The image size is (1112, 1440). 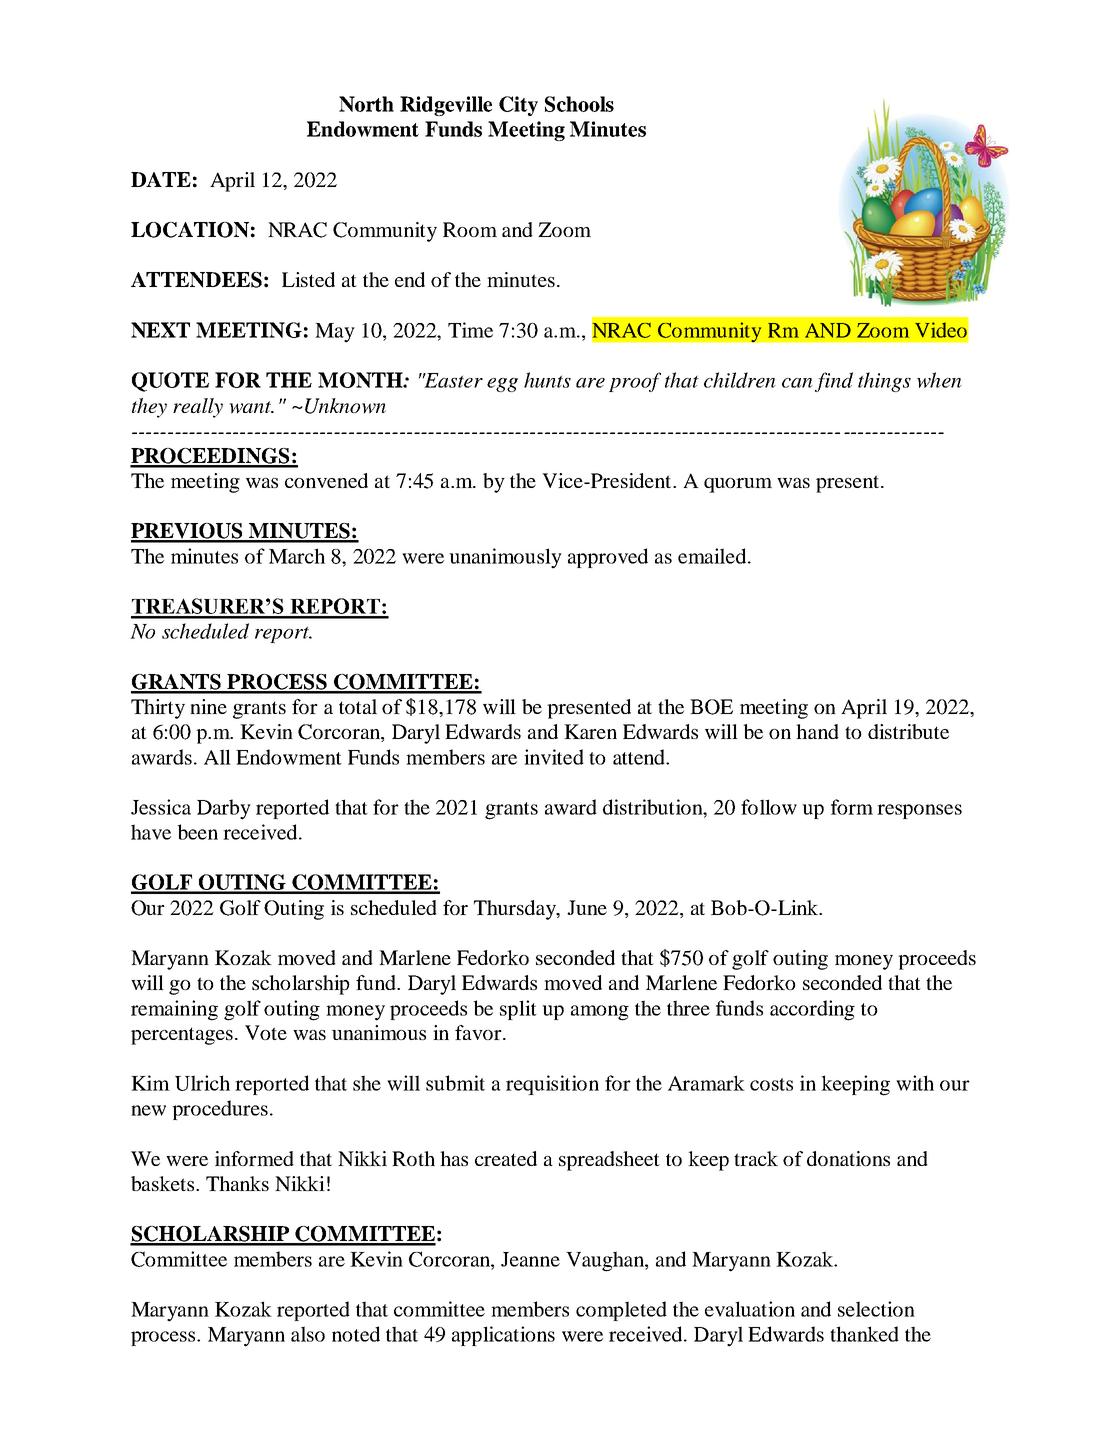 What do you see at coordinates (941, 330) in the document?
I see `Video` at bounding box center [941, 330].
